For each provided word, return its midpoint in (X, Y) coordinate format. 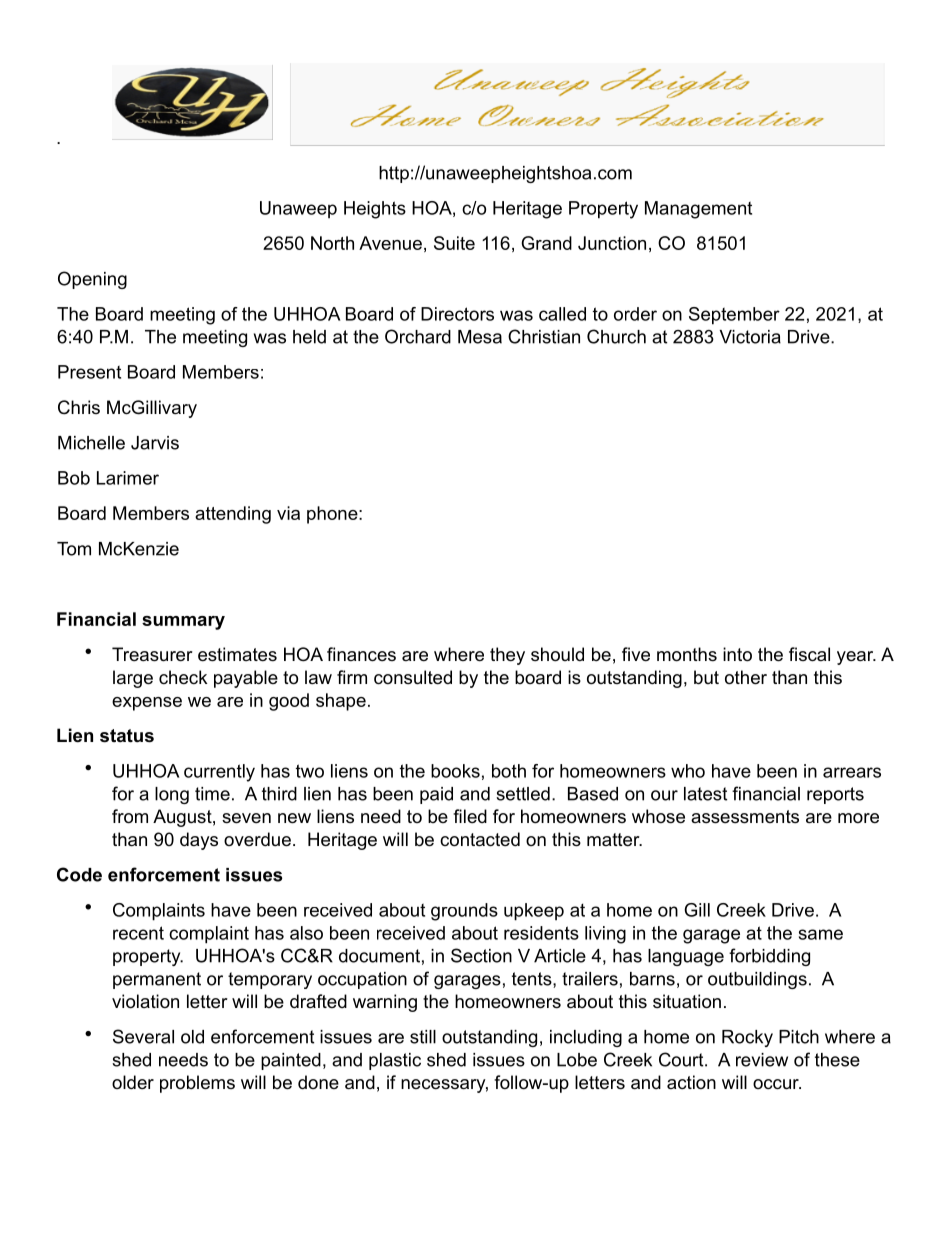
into (737, 654)
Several (143, 1036)
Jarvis (155, 443)
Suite (454, 243)
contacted (480, 839)
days (199, 841)
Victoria (750, 337)
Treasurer (152, 654)
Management (698, 210)
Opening (92, 280)
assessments (745, 817)
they (507, 656)
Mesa (480, 337)
